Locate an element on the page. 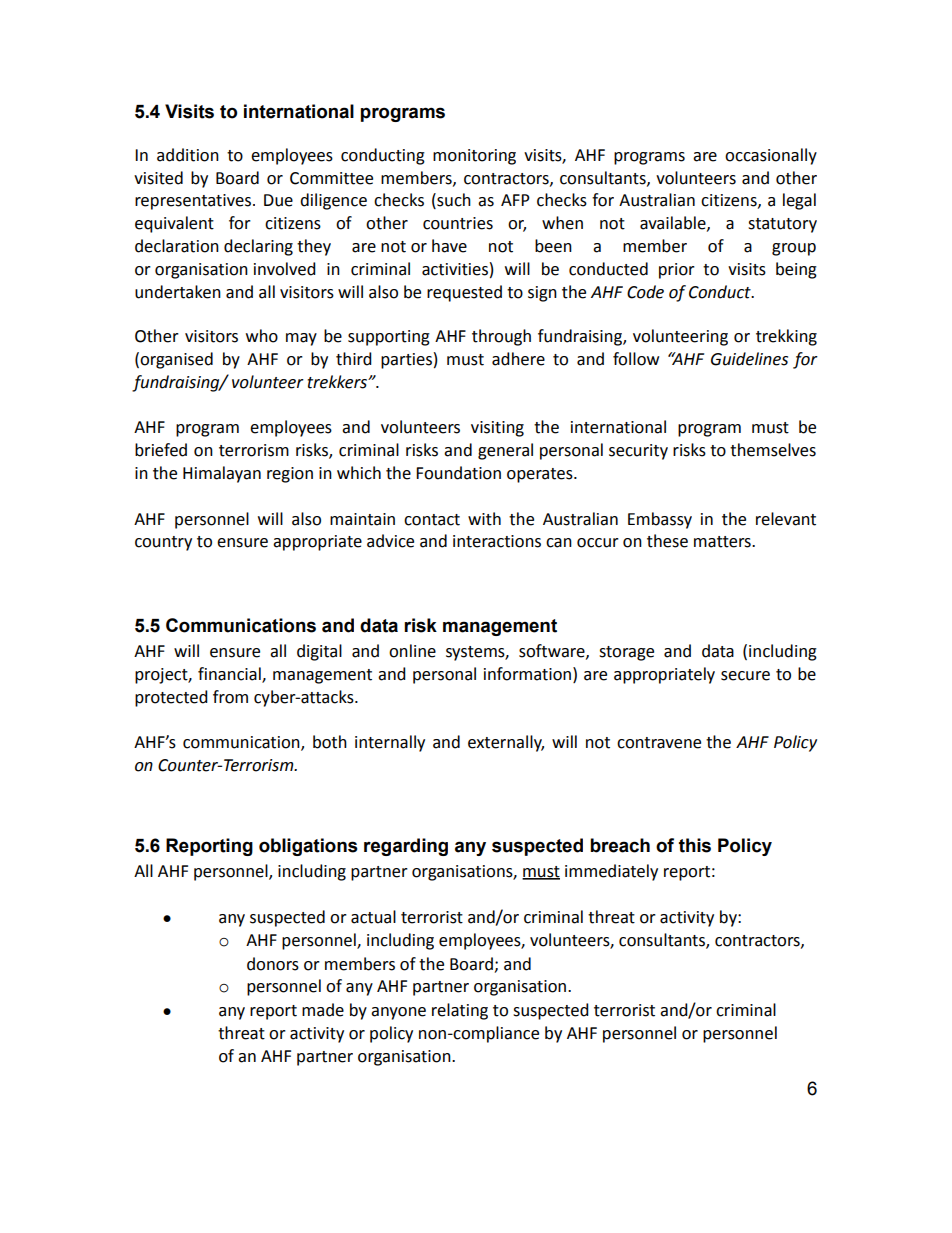  occasionally is located at coordinates (771, 156).
